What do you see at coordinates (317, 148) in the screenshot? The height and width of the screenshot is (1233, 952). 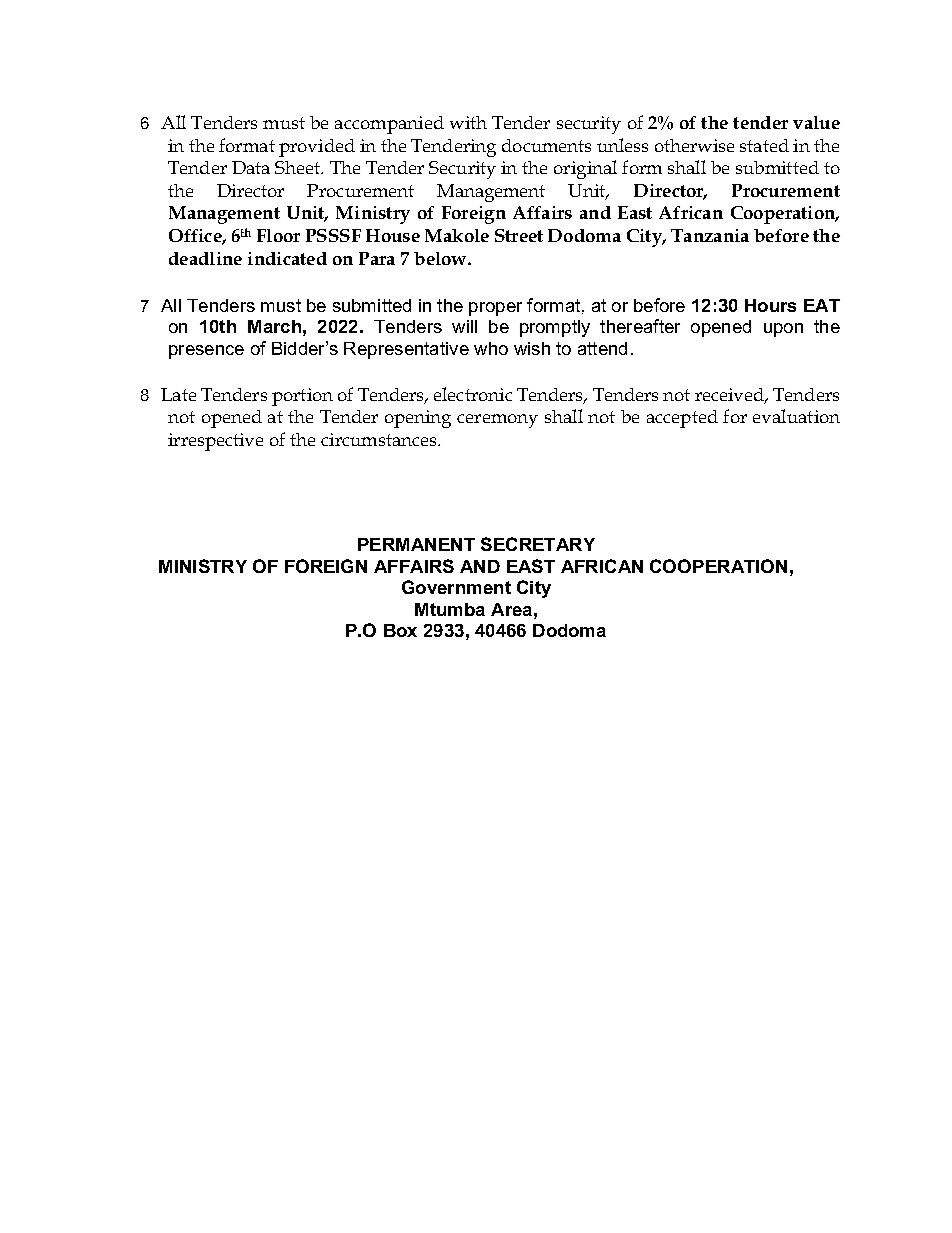 I see `provided` at bounding box center [317, 148].
